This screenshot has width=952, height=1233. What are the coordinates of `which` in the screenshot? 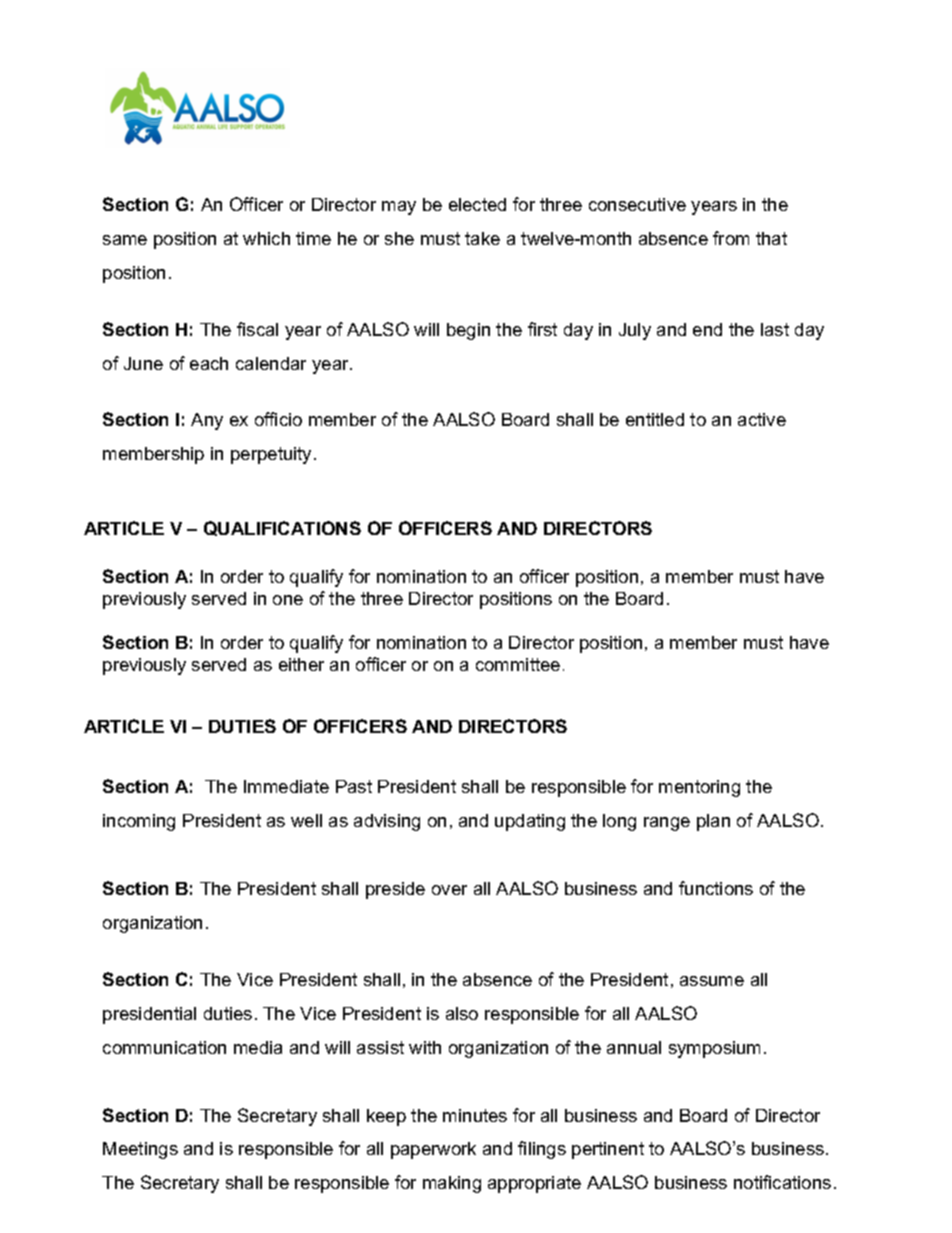 It's located at (266, 238).
